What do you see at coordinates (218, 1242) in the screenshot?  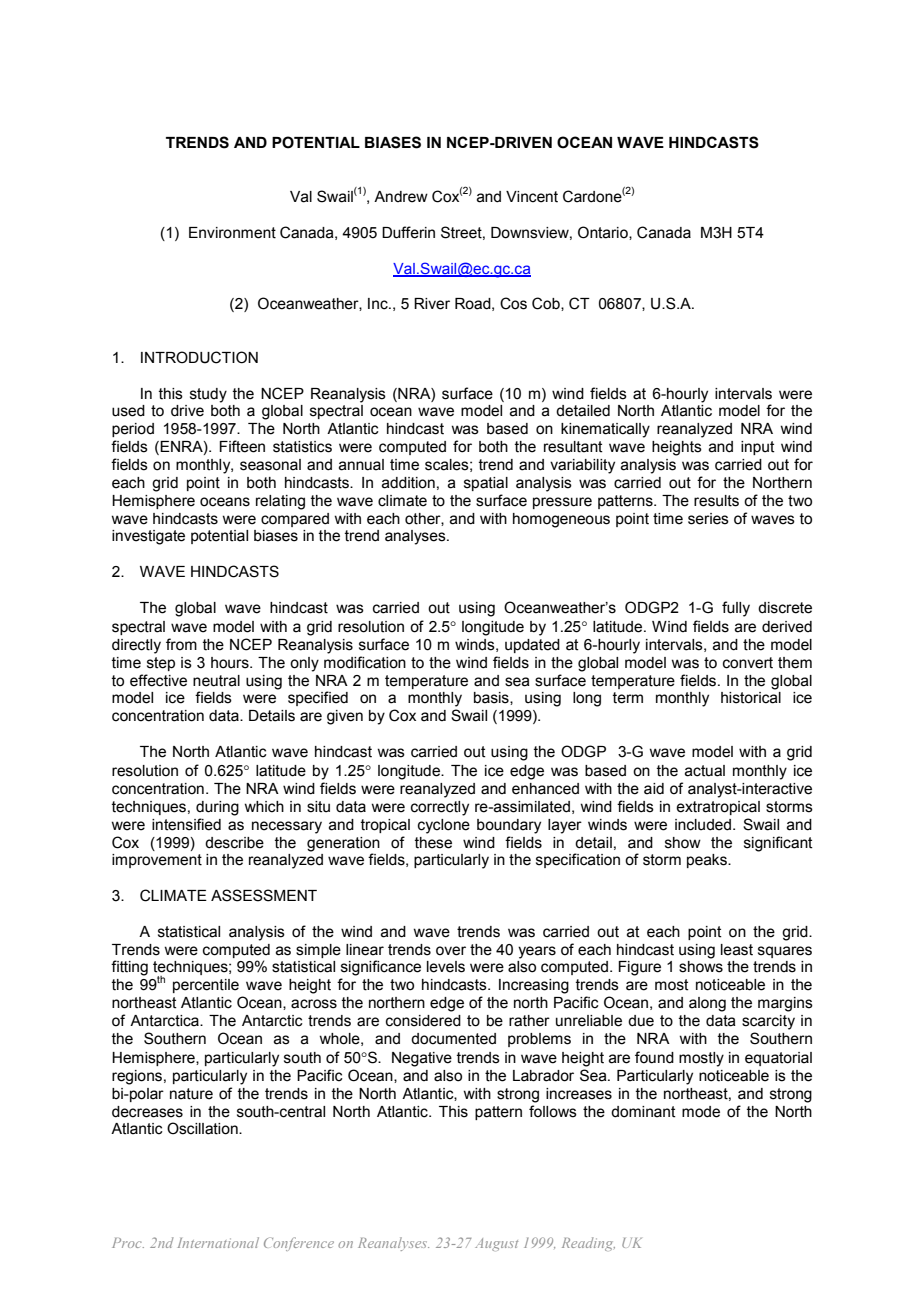 I see `International` at bounding box center [218, 1242].
